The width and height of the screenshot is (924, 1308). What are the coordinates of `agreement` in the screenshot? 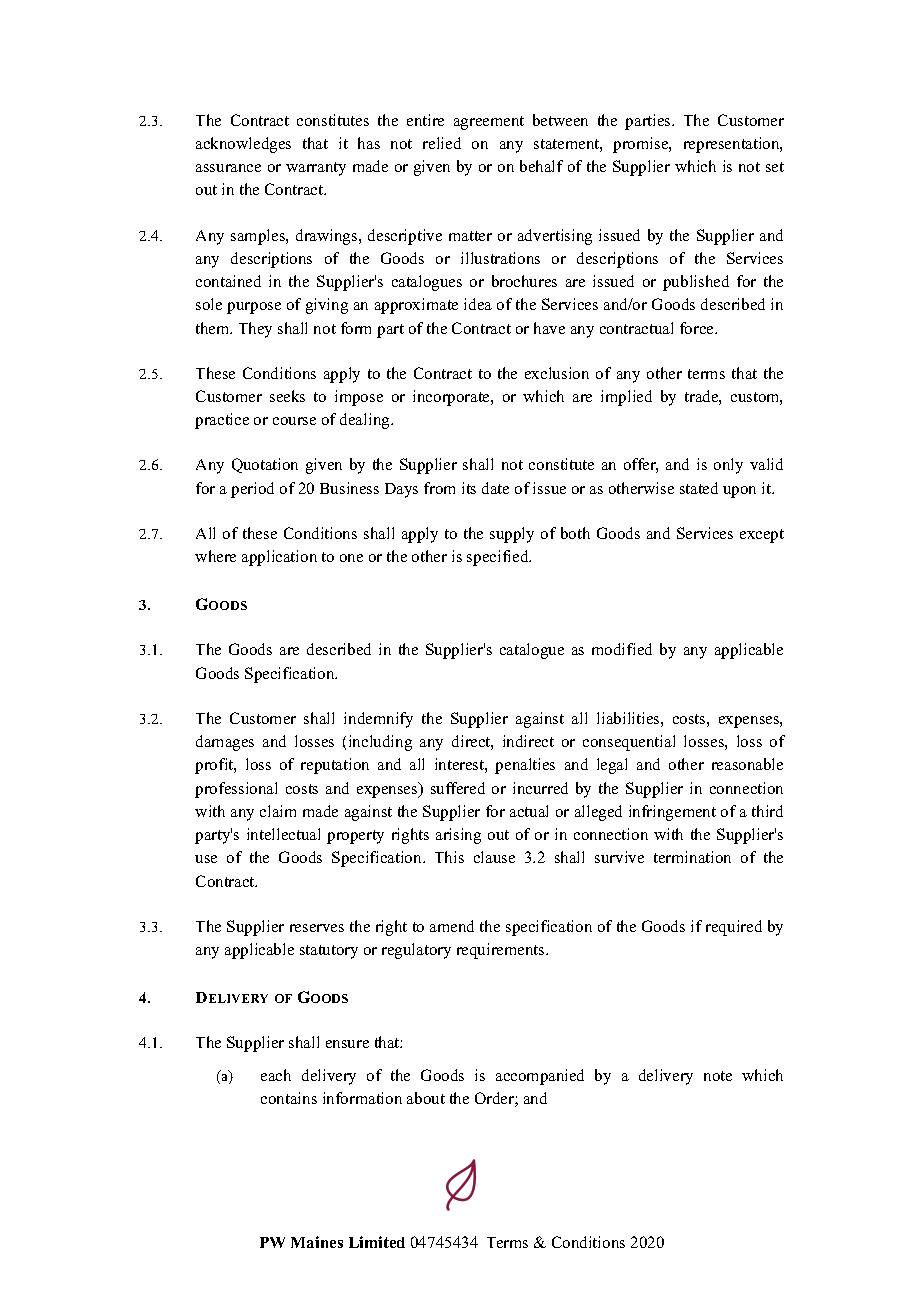 It's located at (489, 123).
